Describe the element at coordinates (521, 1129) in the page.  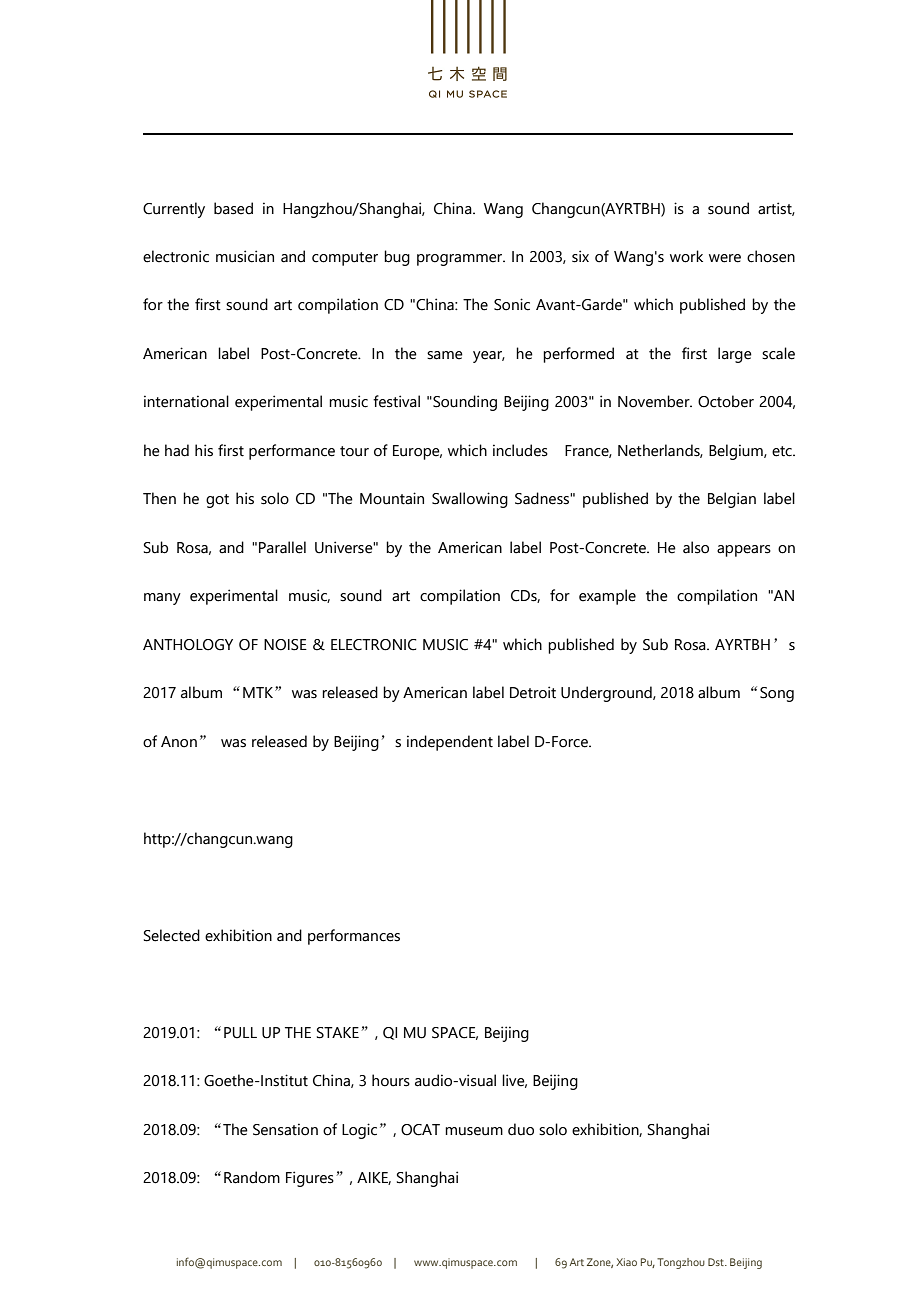
I see `duo` at that location.
